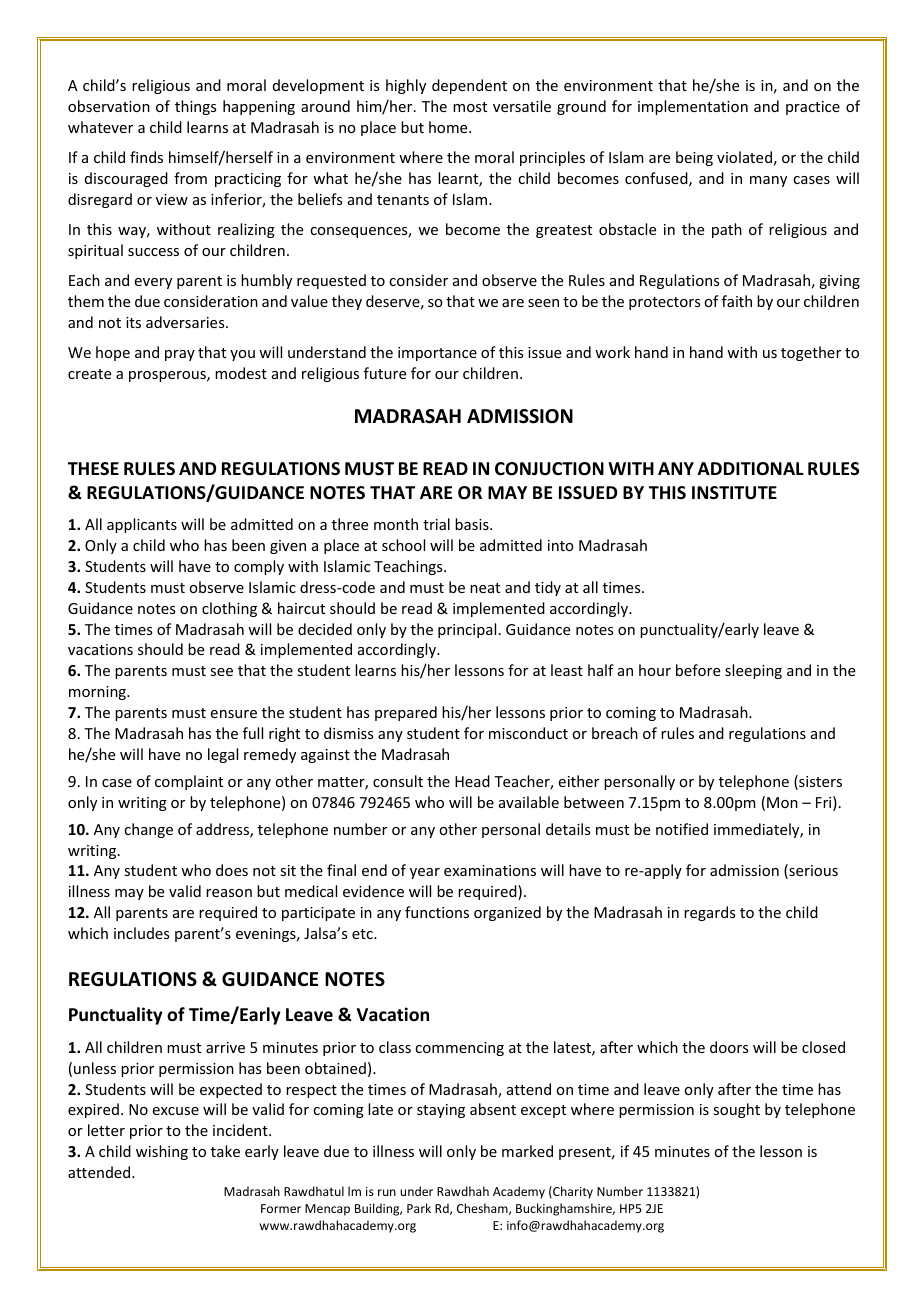  What do you see at coordinates (467, 630) in the screenshot?
I see `principal` at bounding box center [467, 630].
